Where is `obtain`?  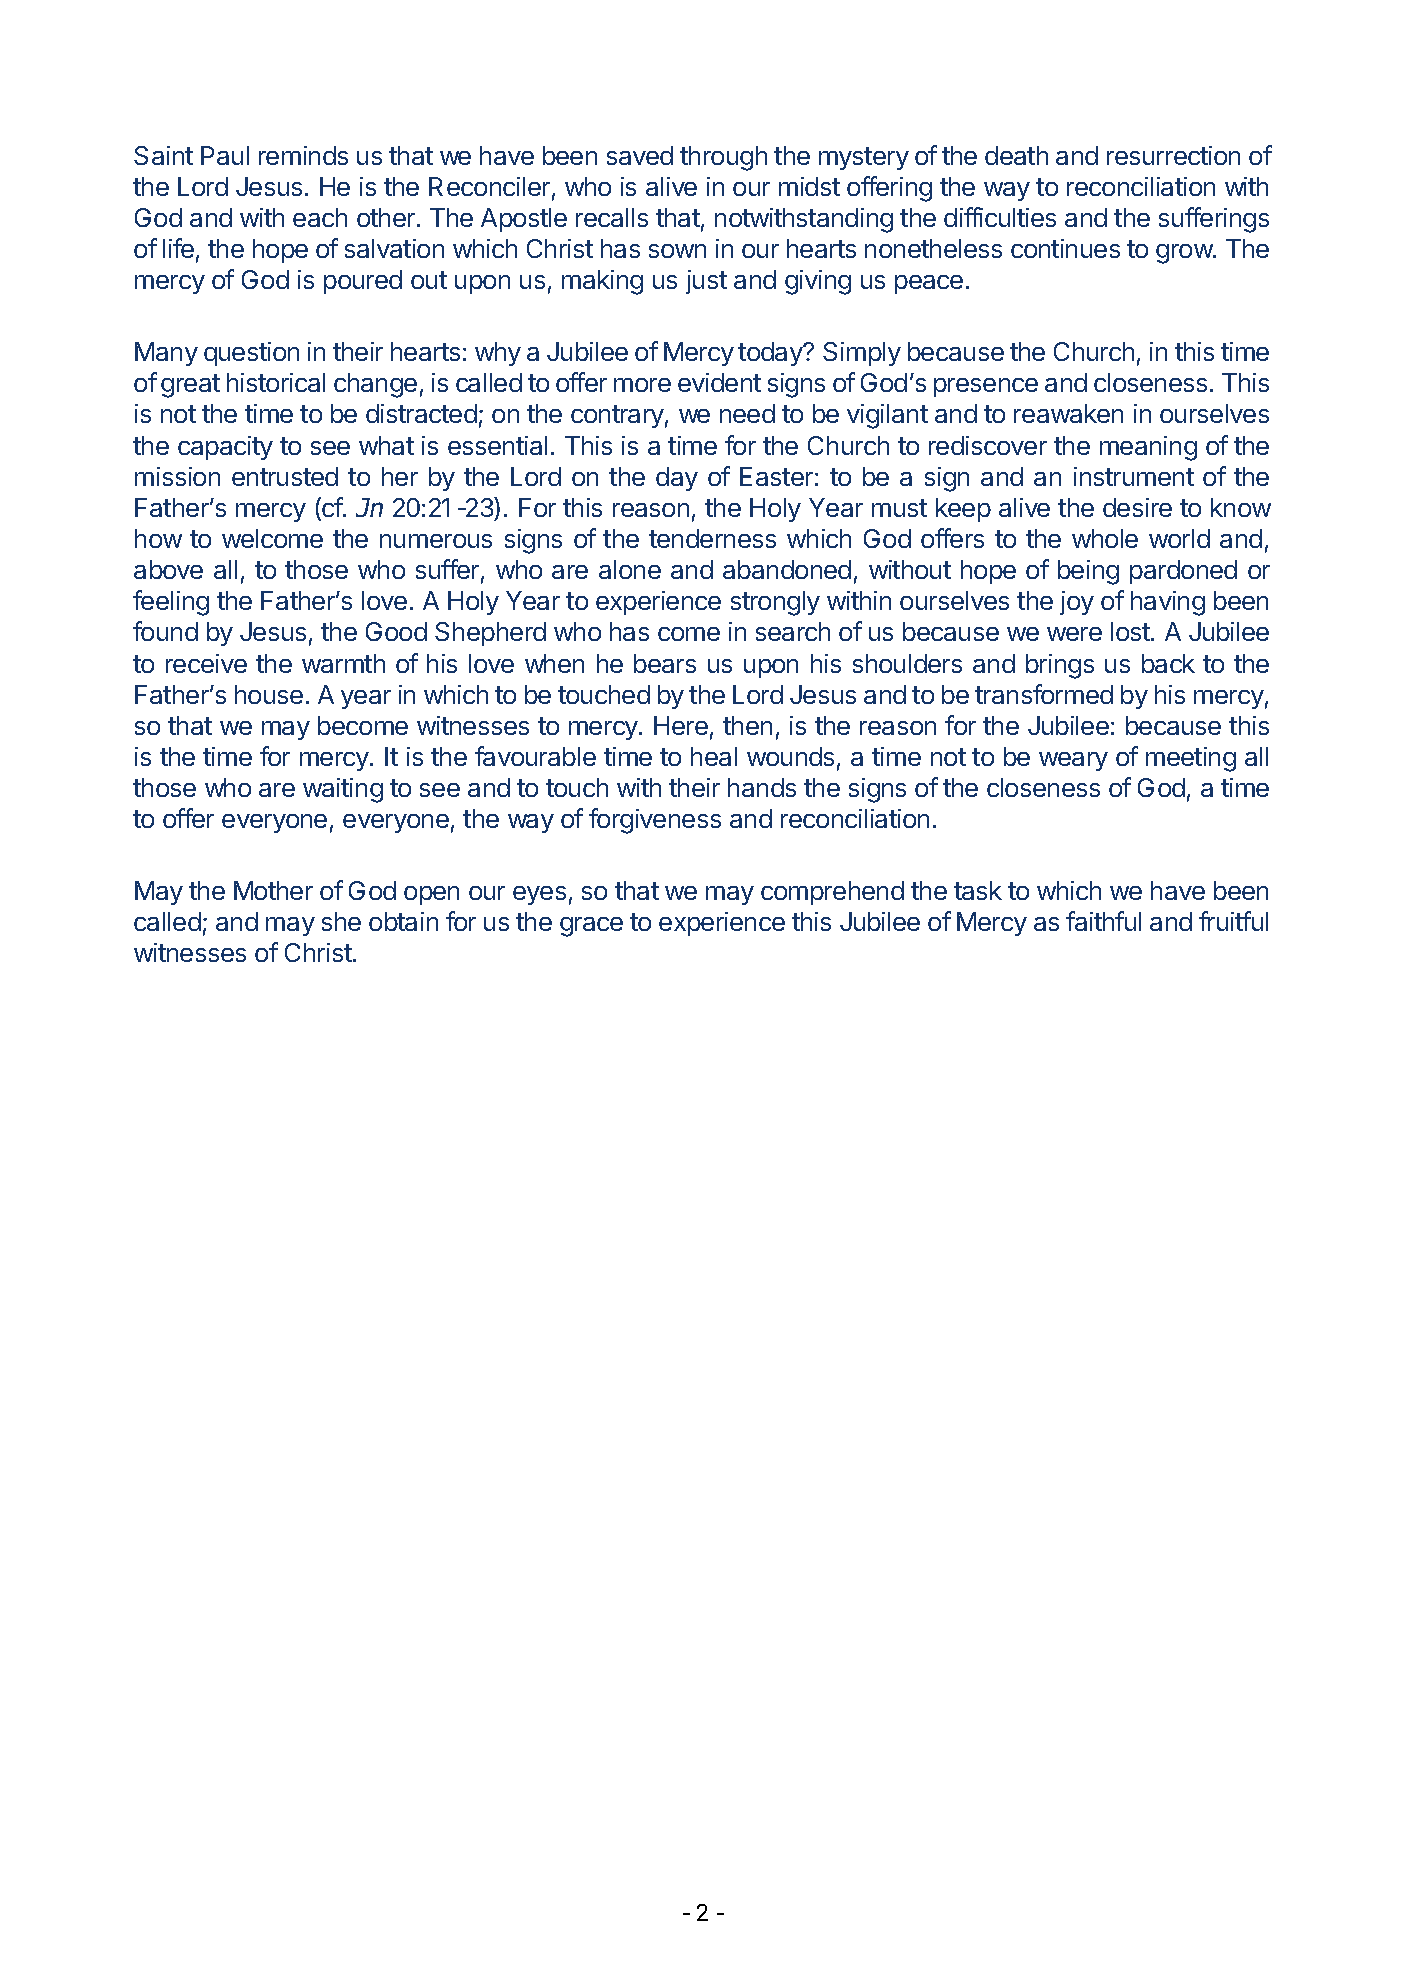
obtain is located at coordinates (403, 921).
